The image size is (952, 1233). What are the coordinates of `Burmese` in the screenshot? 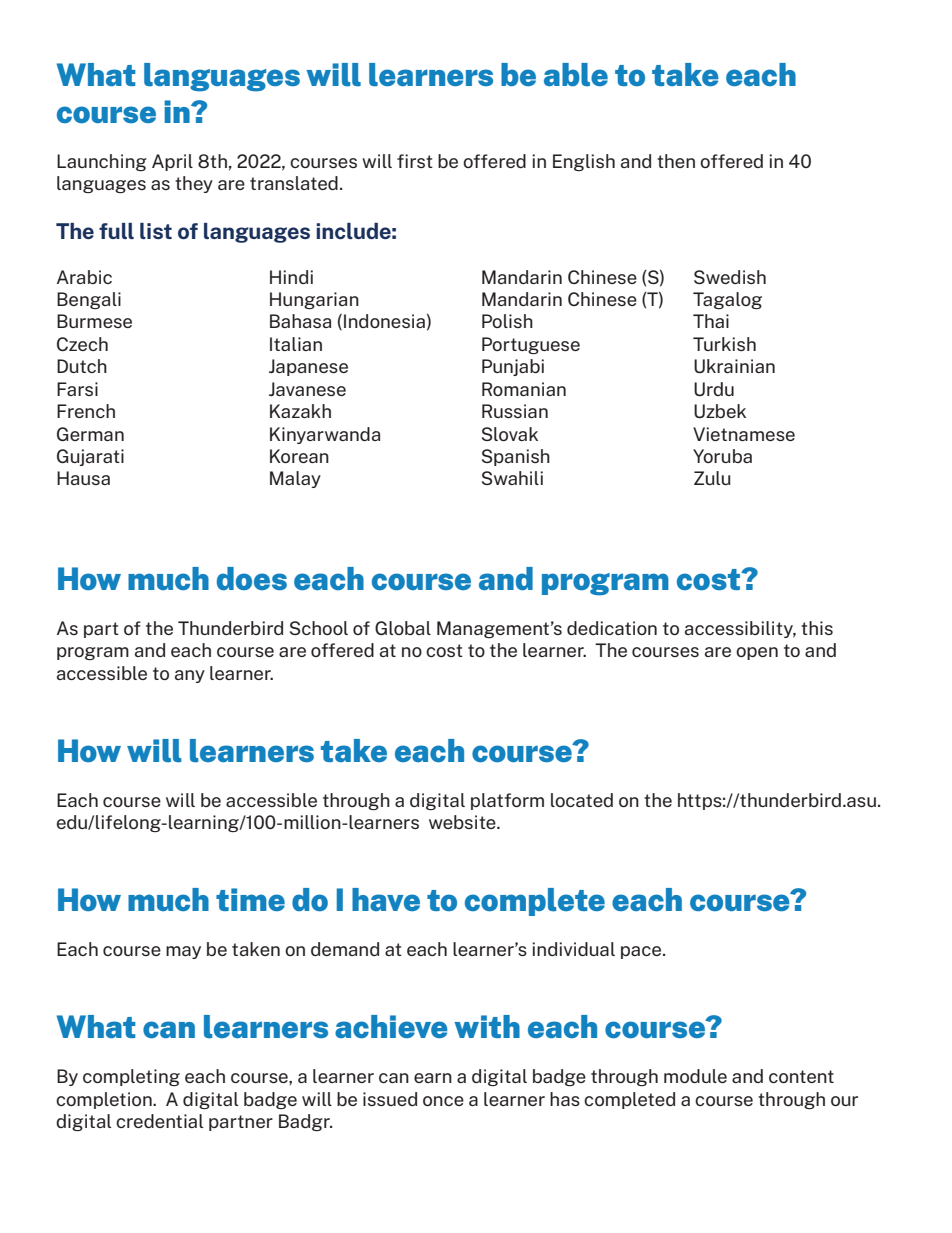 It's located at (94, 321).
